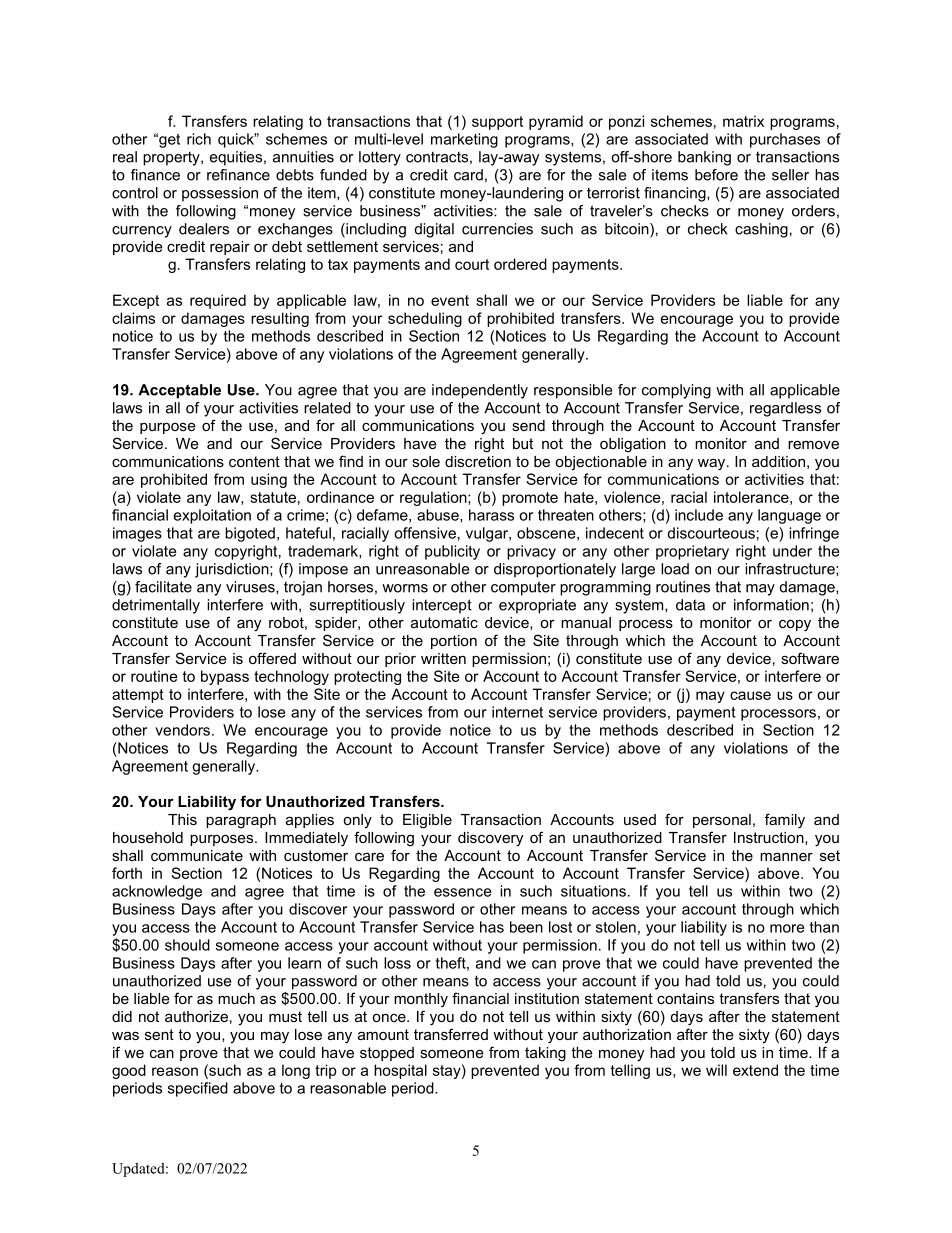 Image resolution: width=952 pixels, height=1233 pixels. Describe the element at coordinates (545, 1054) in the image. I see `taking` at that location.
